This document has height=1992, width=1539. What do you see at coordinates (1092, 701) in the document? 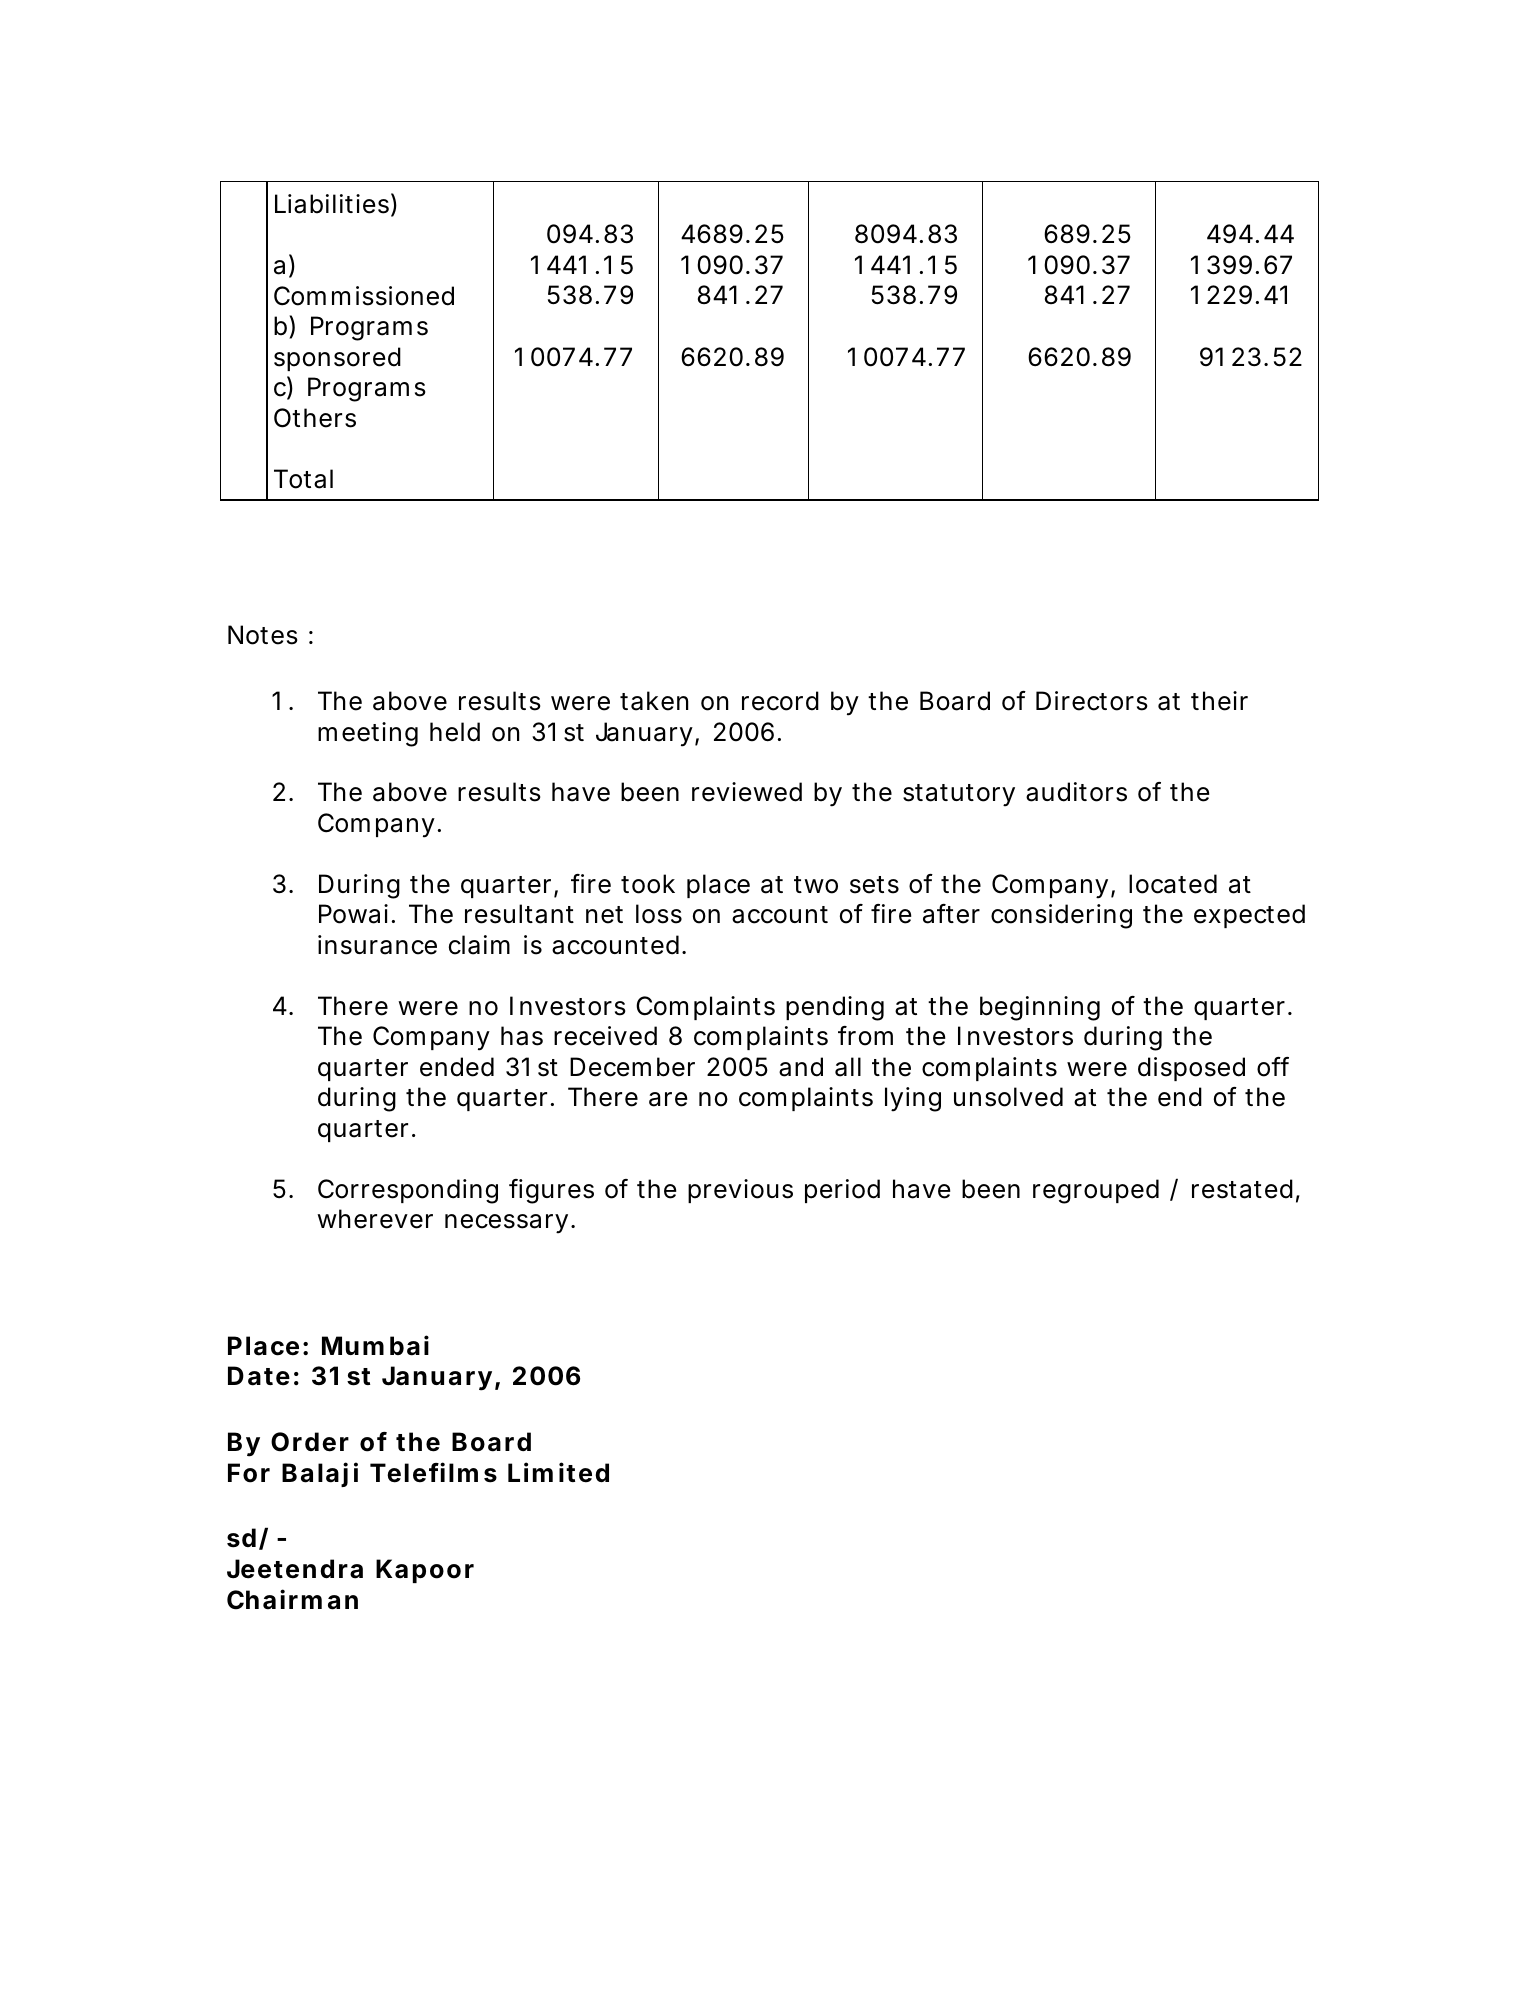
I see `Directors` at bounding box center [1092, 701].
